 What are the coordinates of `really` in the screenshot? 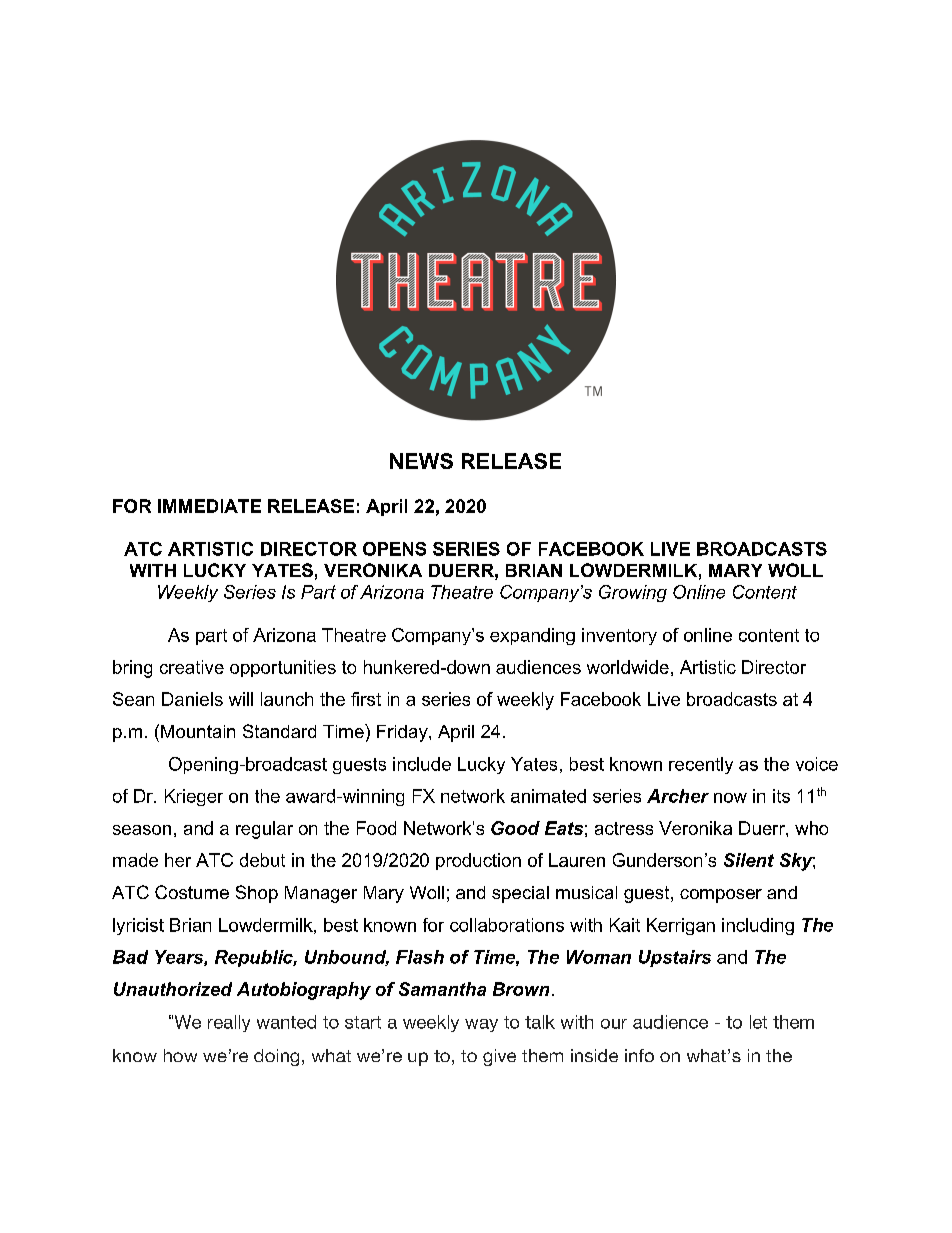 It's located at (229, 1023).
